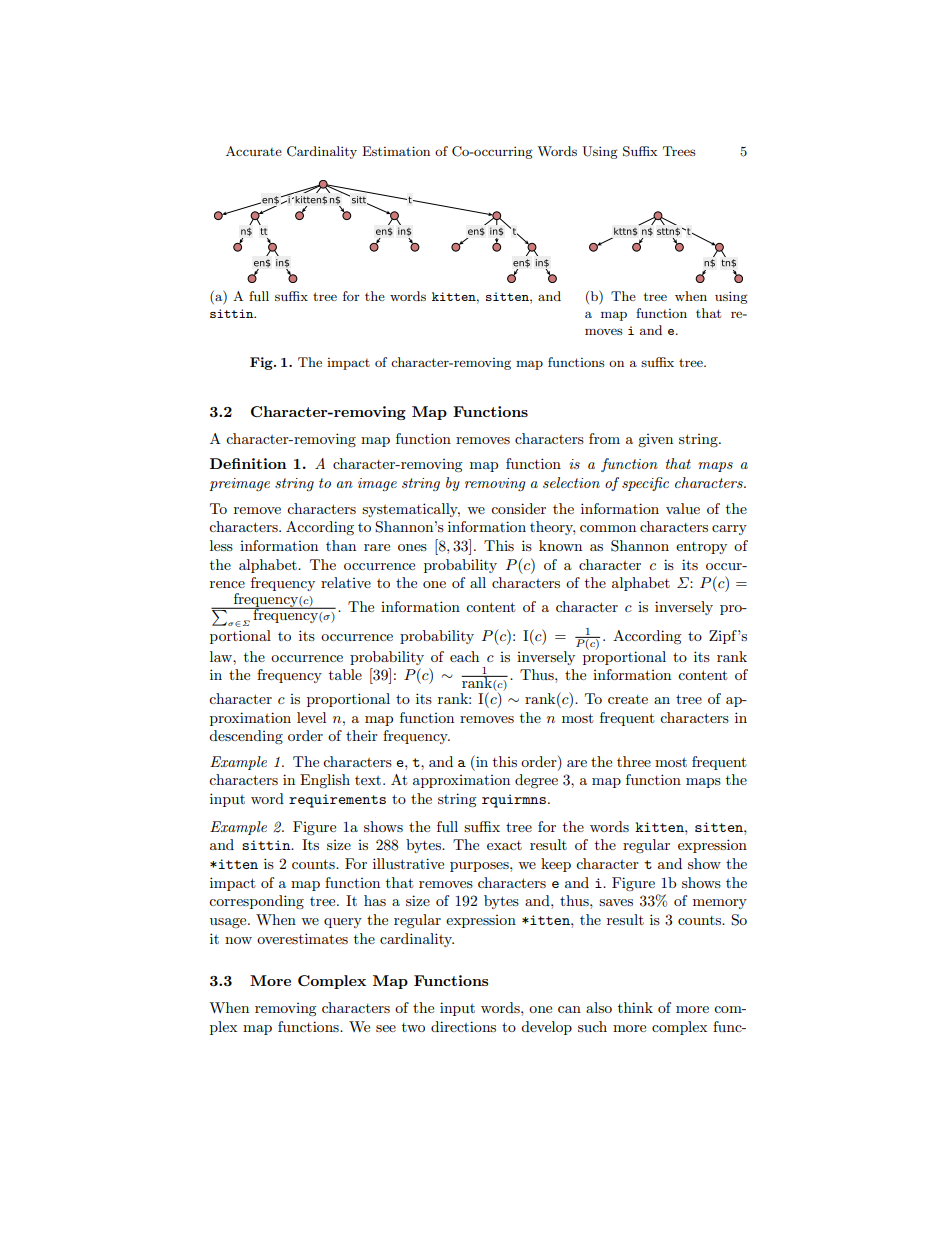  What do you see at coordinates (628, 699) in the screenshot?
I see `create` at bounding box center [628, 699].
